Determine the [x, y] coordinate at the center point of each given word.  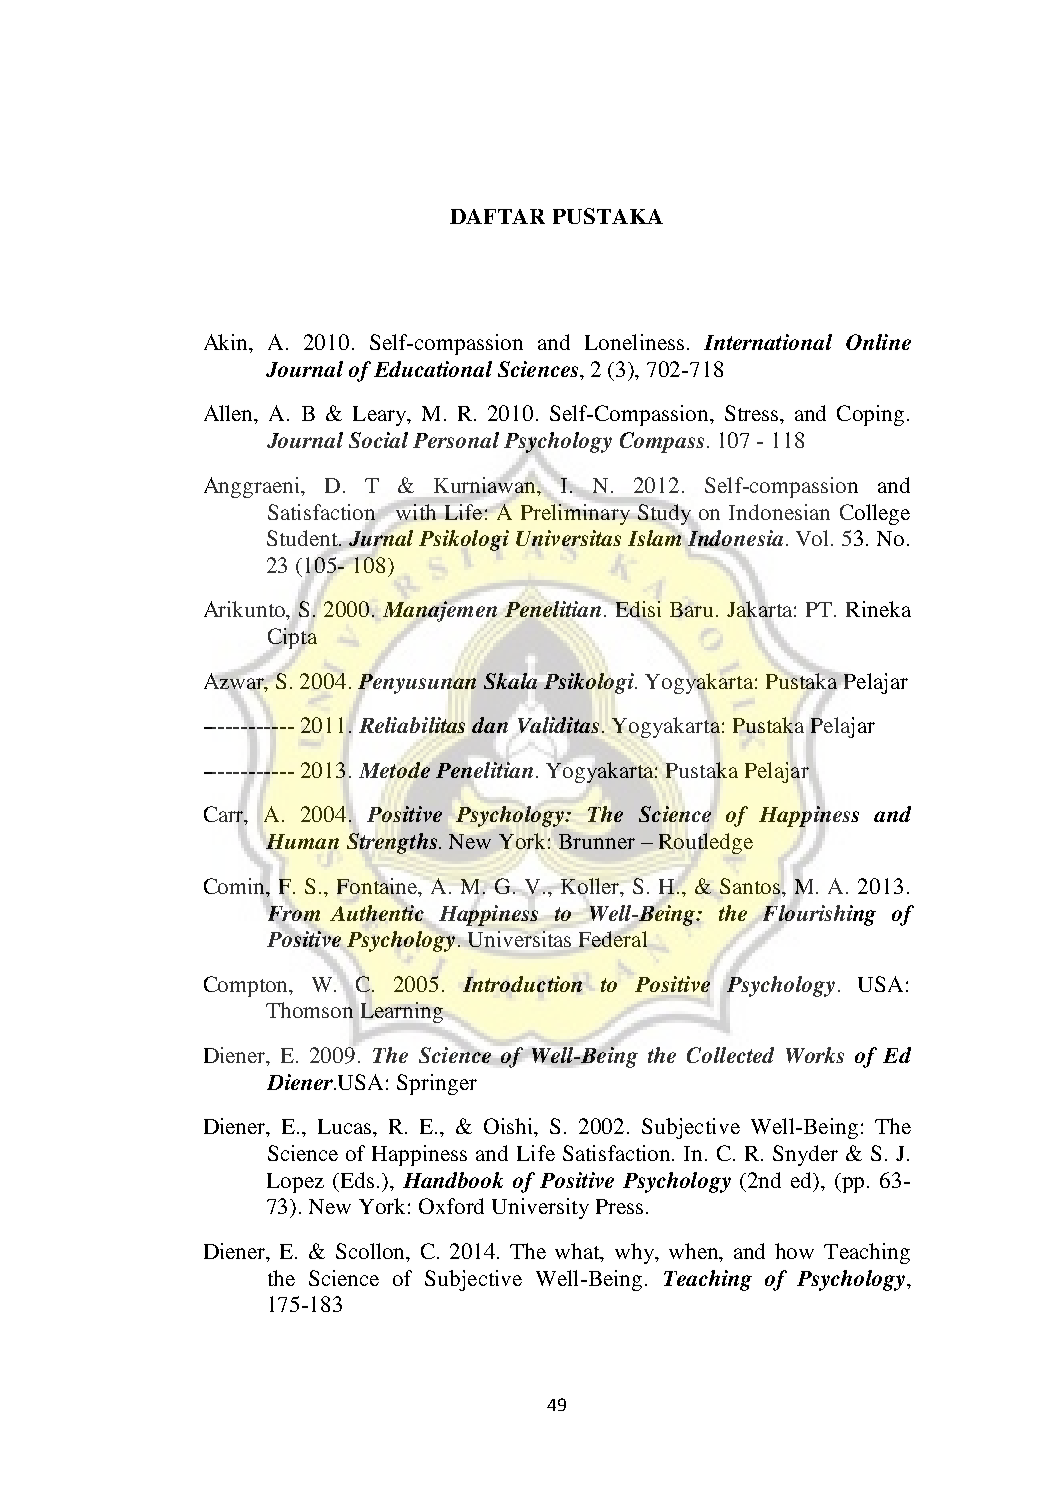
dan [490, 725]
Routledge [706, 843]
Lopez [295, 1183]
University [540, 1208]
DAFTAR [497, 216]
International [768, 342]
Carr [225, 815]
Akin [227, 343]
